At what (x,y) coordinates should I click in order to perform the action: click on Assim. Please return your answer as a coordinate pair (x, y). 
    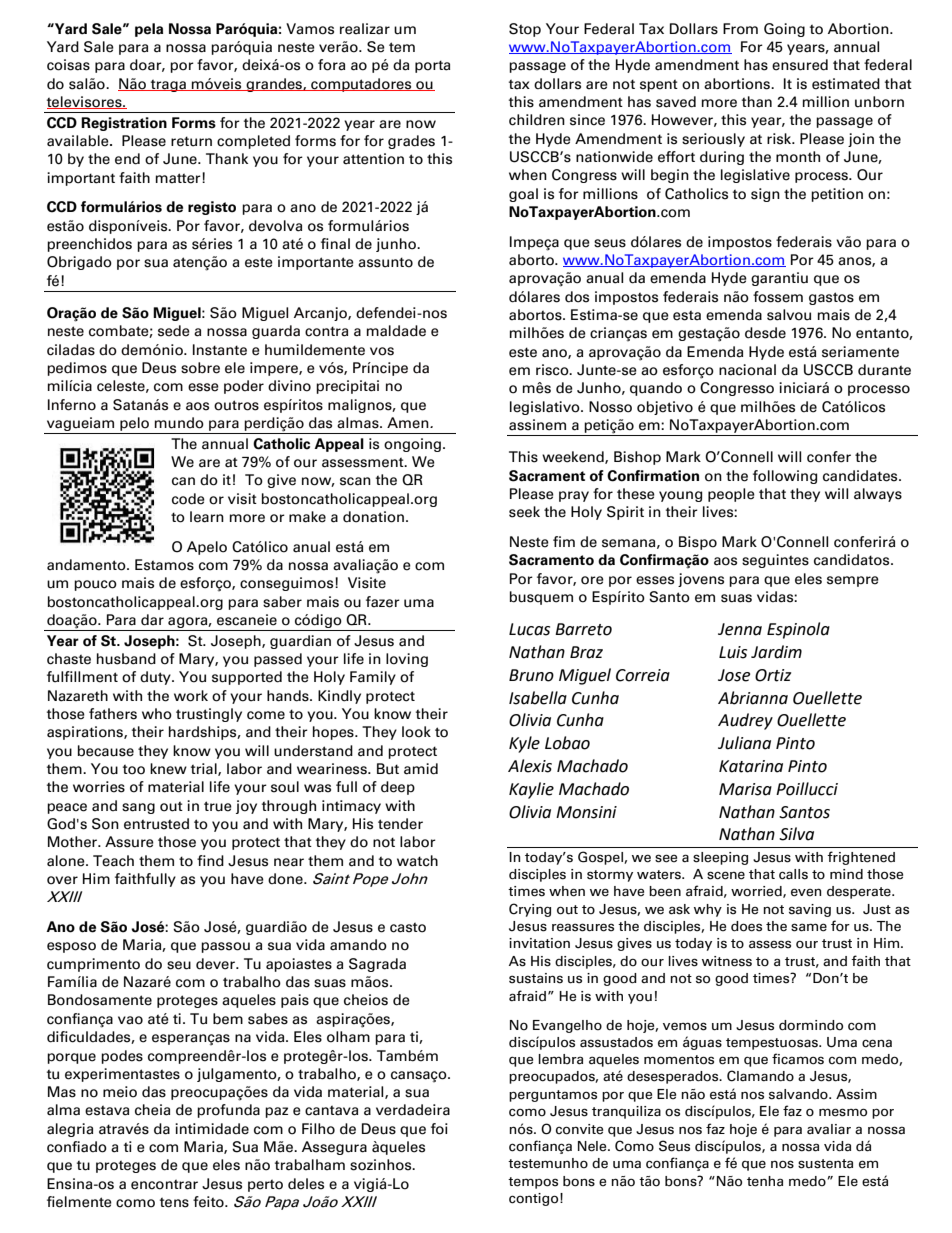
    Looking at the image, I should click on (856, 1094).
